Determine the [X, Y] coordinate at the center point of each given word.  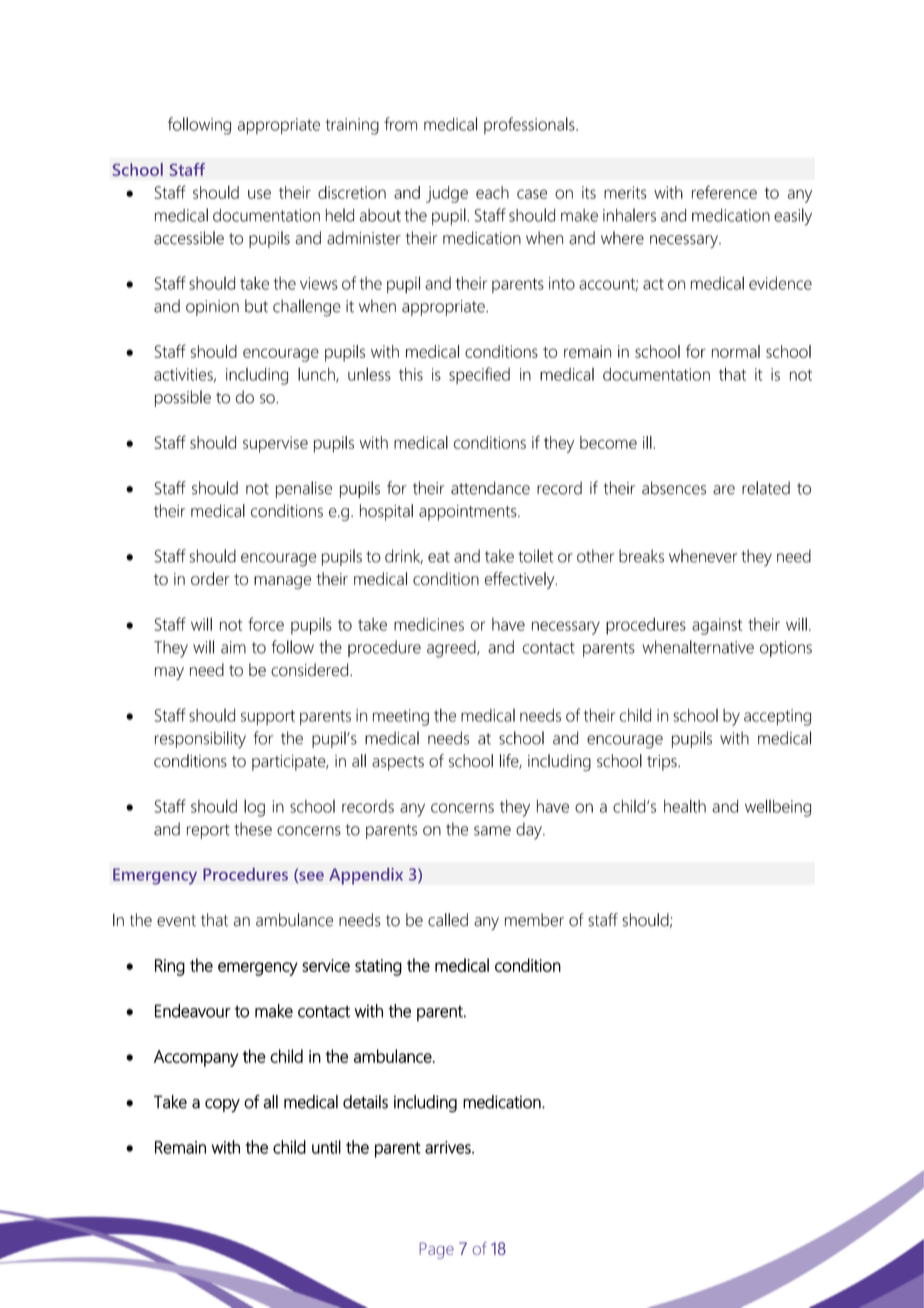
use [259, 194]
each [492, 192]
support [268, 717]
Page [436, 1250]
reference [724, 192]
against [717, 626]
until [326, 1147]
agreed [452, 649]
